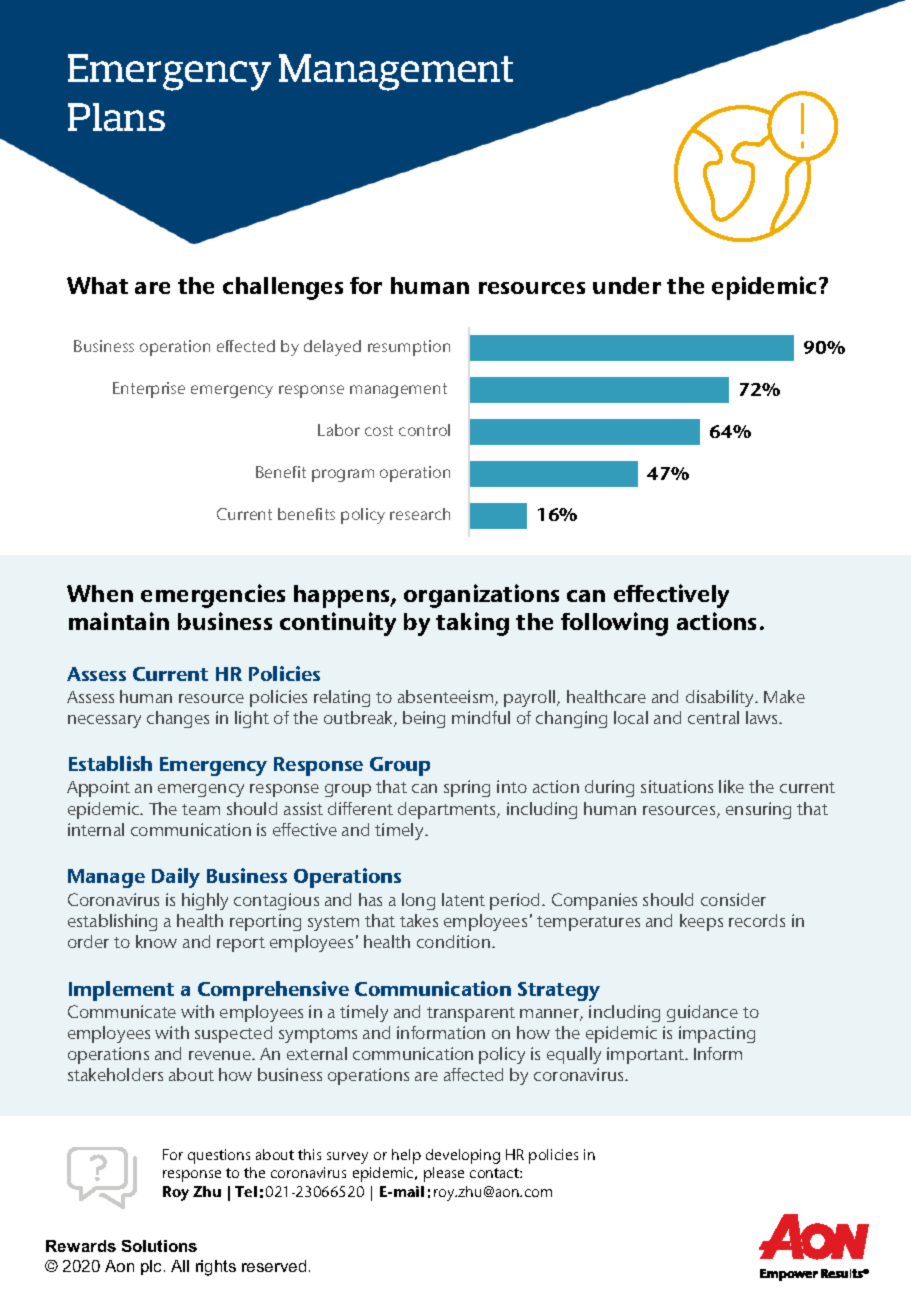 Image resolution: width=911 pixels, height=1316 pixels. What do you see at coordinates (614, 624) in the page?
I see `following` at bounding box center [614, 624].
